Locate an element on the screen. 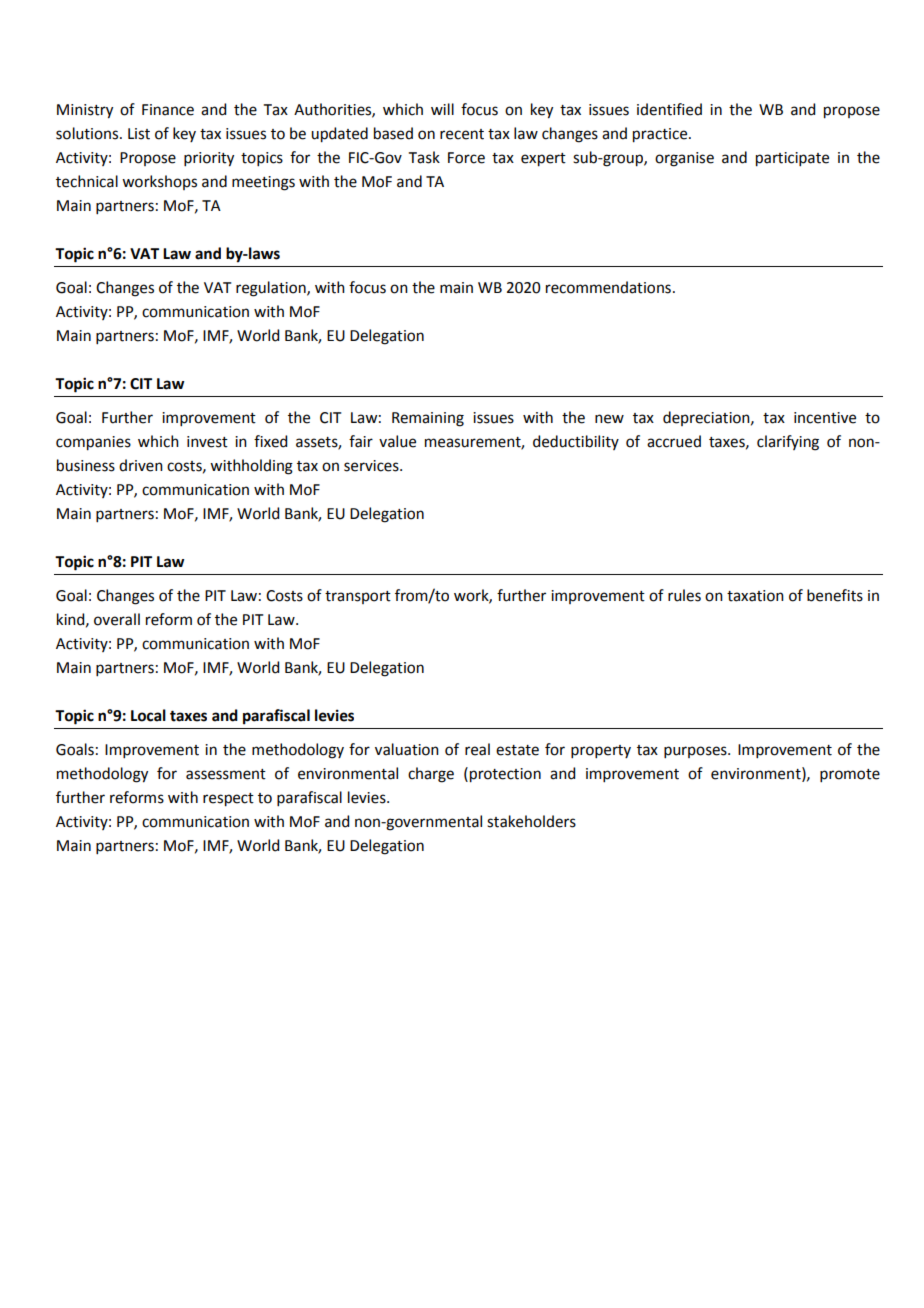 This screenshot has width=924, height=1308. promote is located at coordinates (850, 775).
